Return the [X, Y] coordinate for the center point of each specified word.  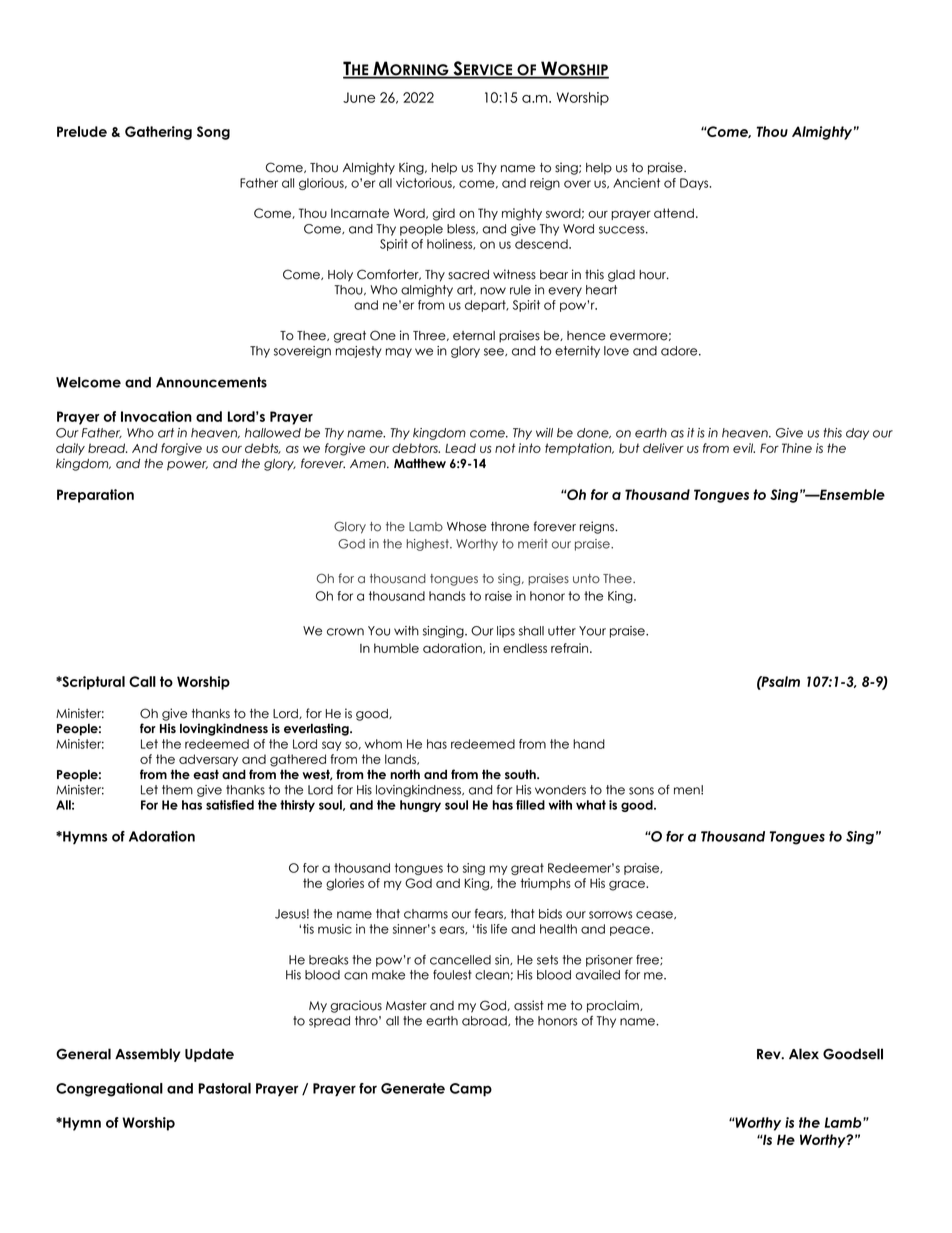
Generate [413, 1088]
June [359, 97]
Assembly [147, 1055]
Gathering [158, 133]
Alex [804, 1054]
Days [695, 184]
